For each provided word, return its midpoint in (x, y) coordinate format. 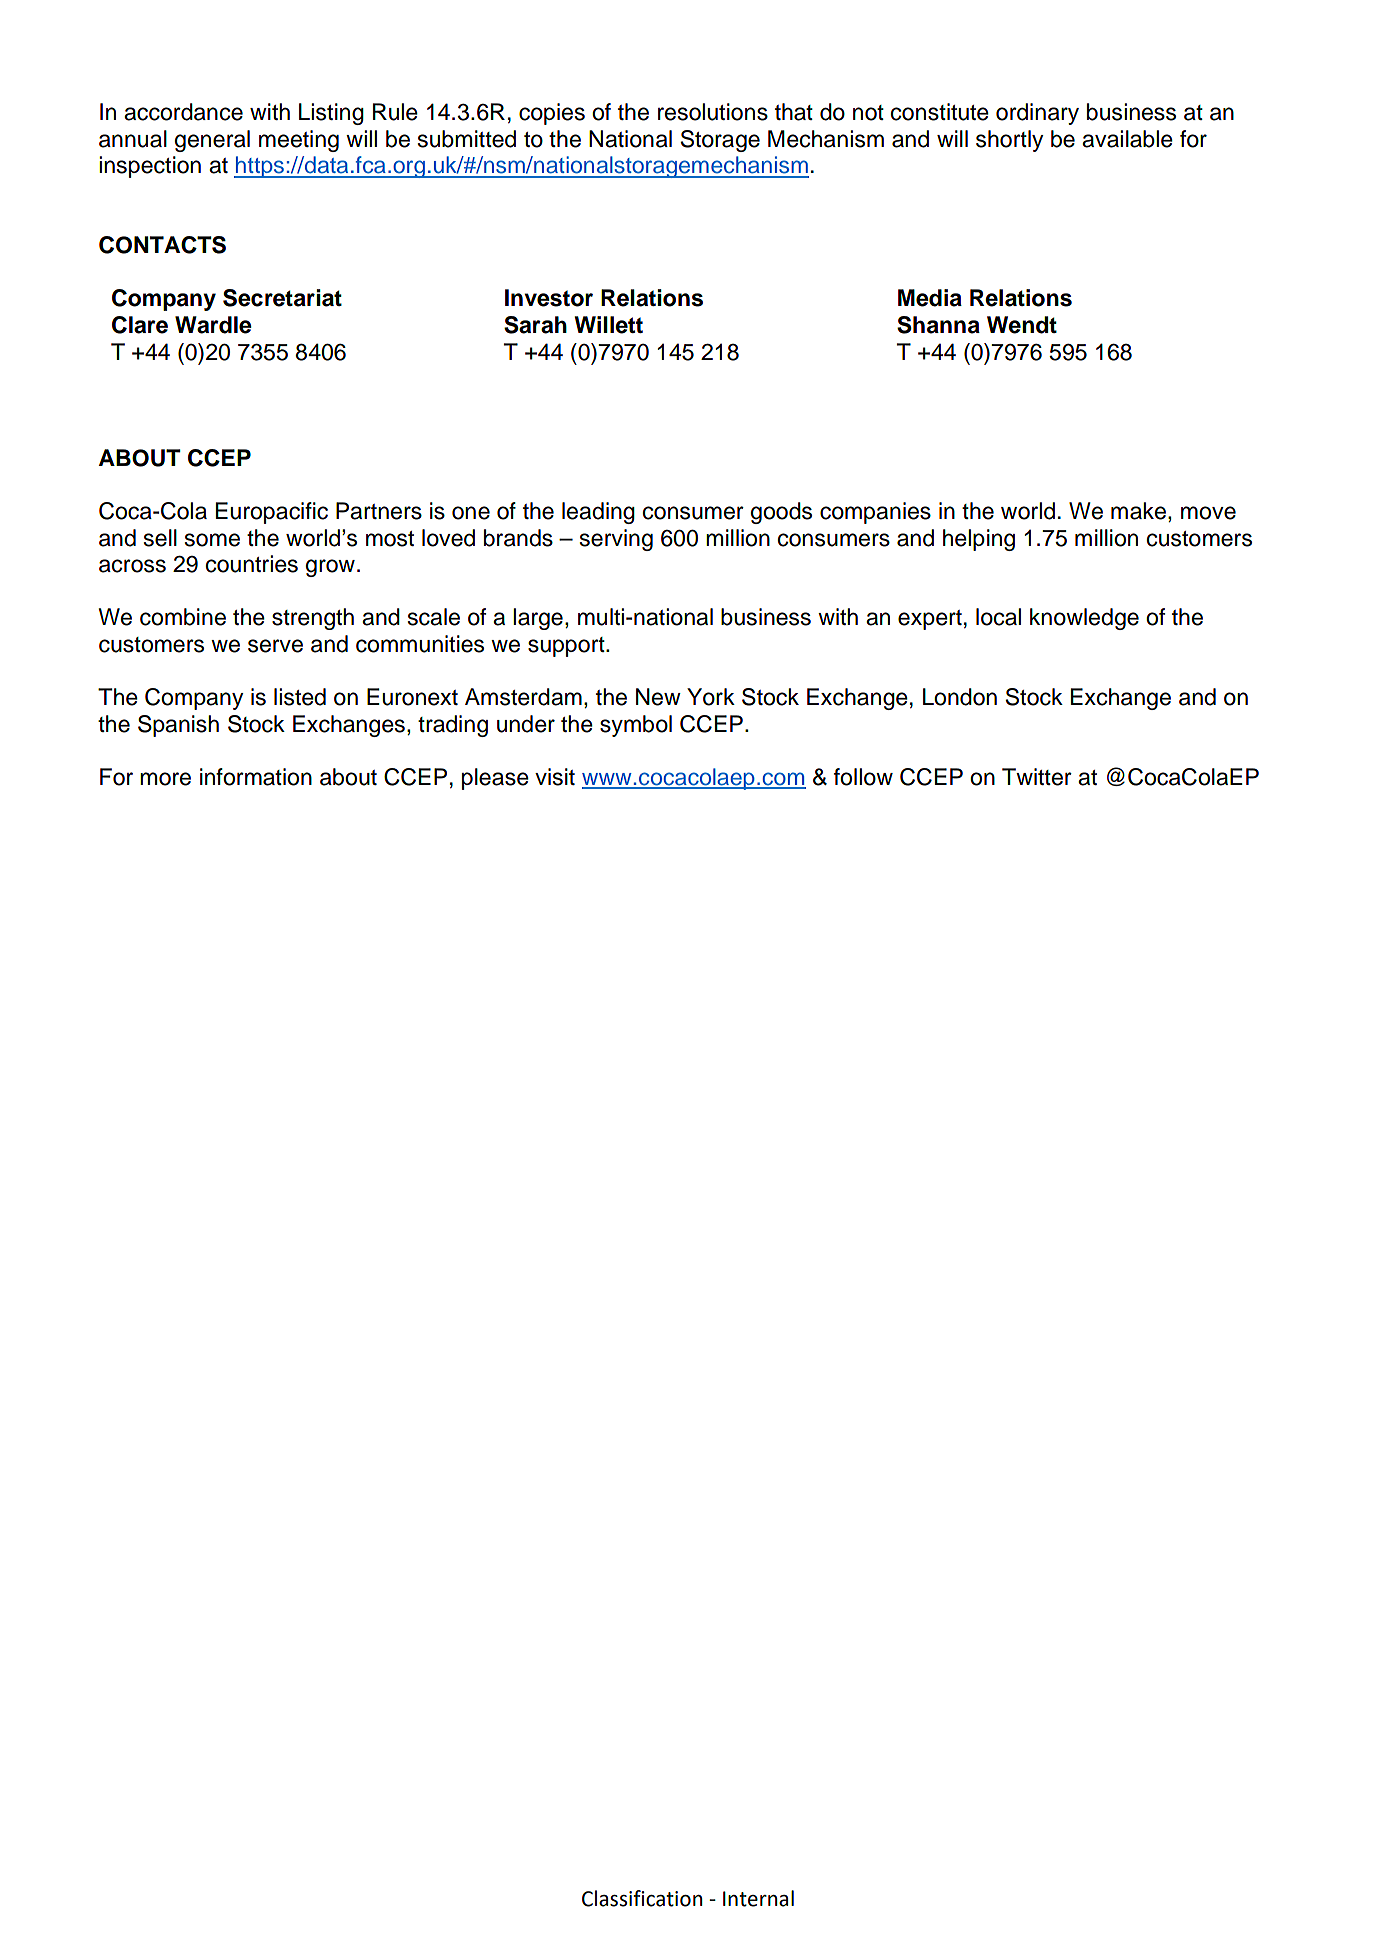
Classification (642, 1898)
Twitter (1037, 777)
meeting (299, 141)
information (256, 777)
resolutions (713, 112)
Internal (758, 1898)
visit (555, 777)
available (1127, 139)
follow (863, 777)
